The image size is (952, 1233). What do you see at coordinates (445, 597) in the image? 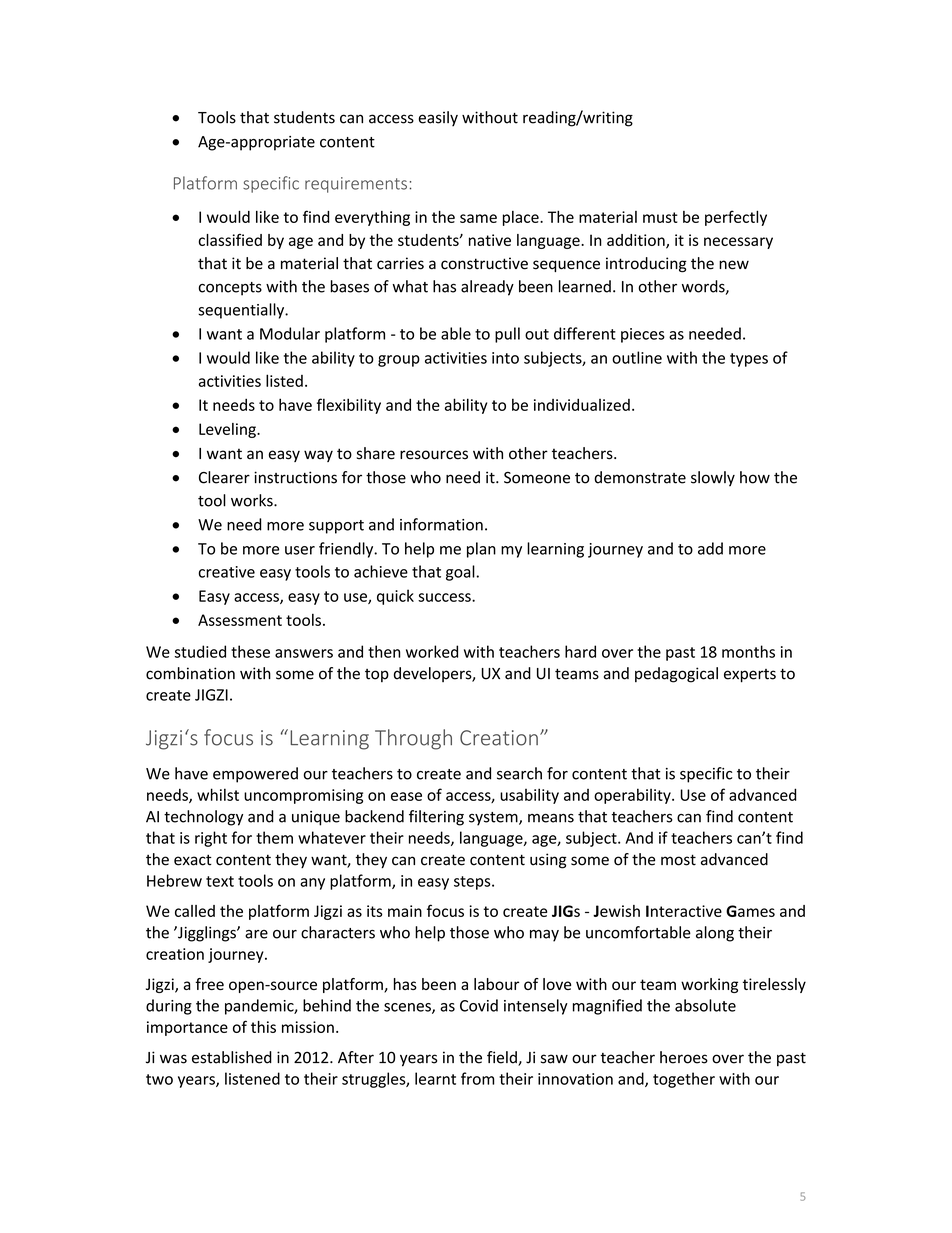
I see `success` at bounding box center [445, 597].
